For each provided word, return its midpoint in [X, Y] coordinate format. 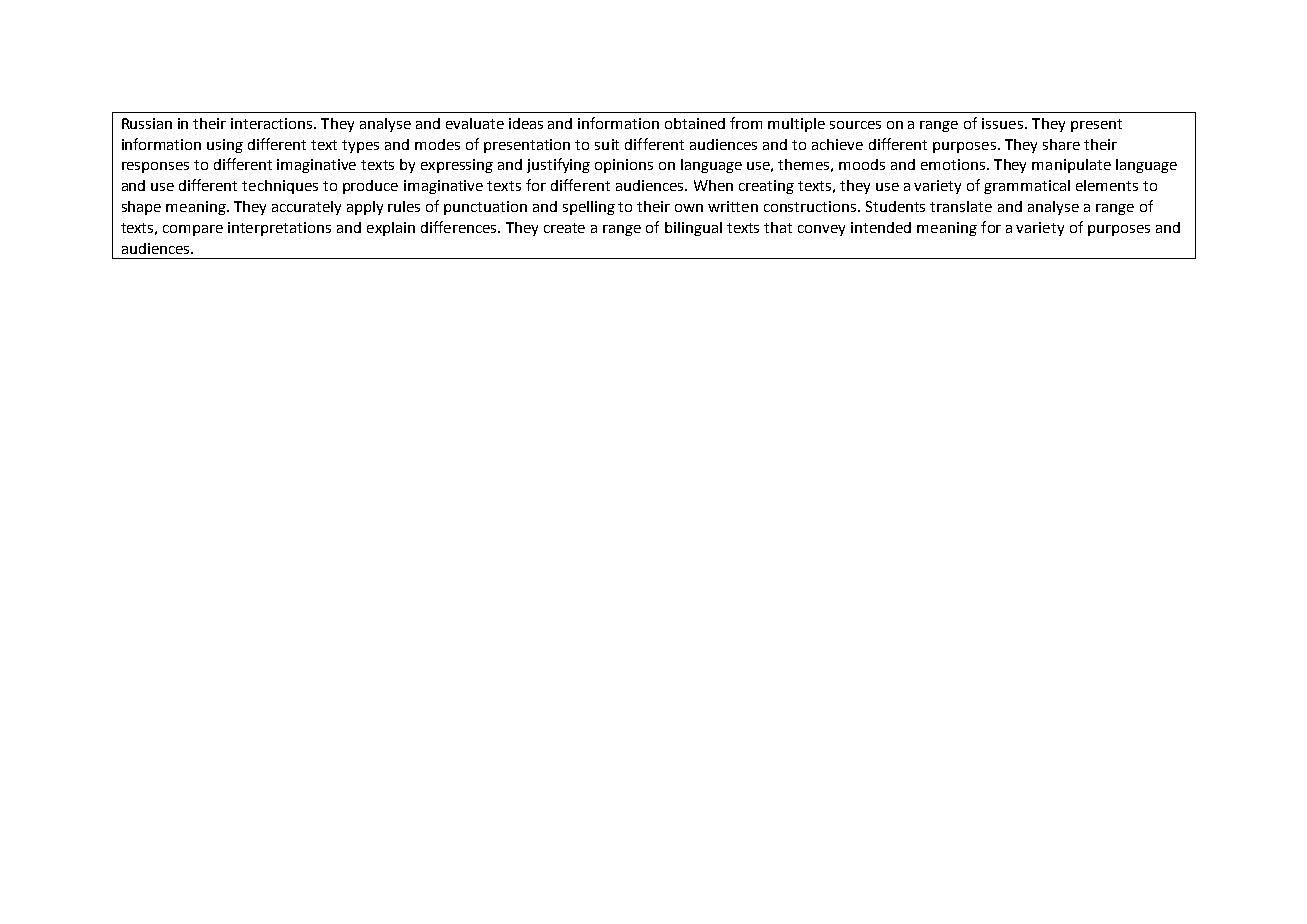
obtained [695, 123]
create [564, 228]
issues [1002, 123]
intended [881, 227]
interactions [273, 123]
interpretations [279, 229]
